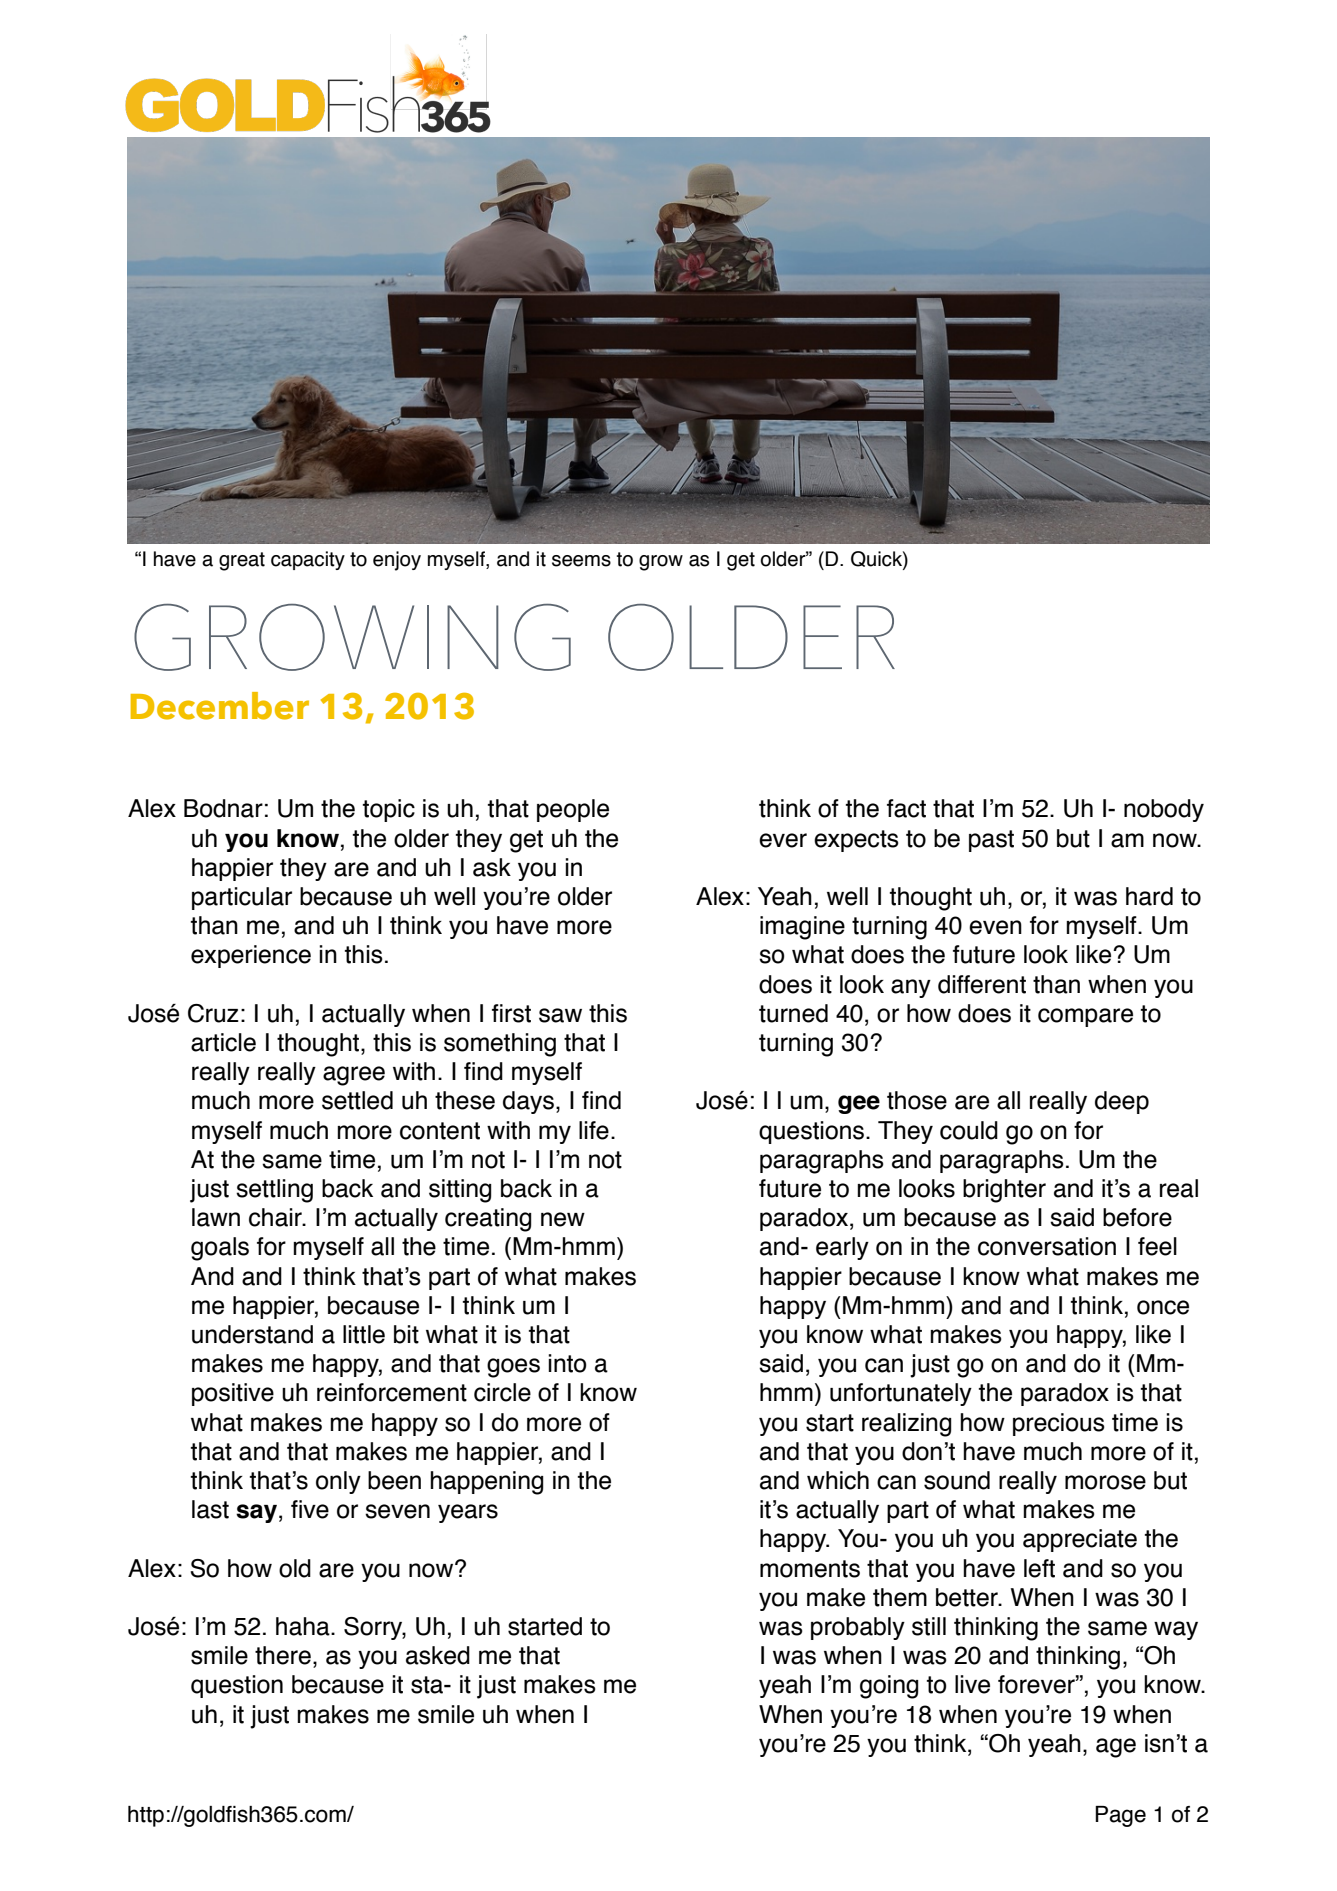  What do you see at coordinates (889, 1687) in the document?
I see `going` at bounding box center [889, 1687].
